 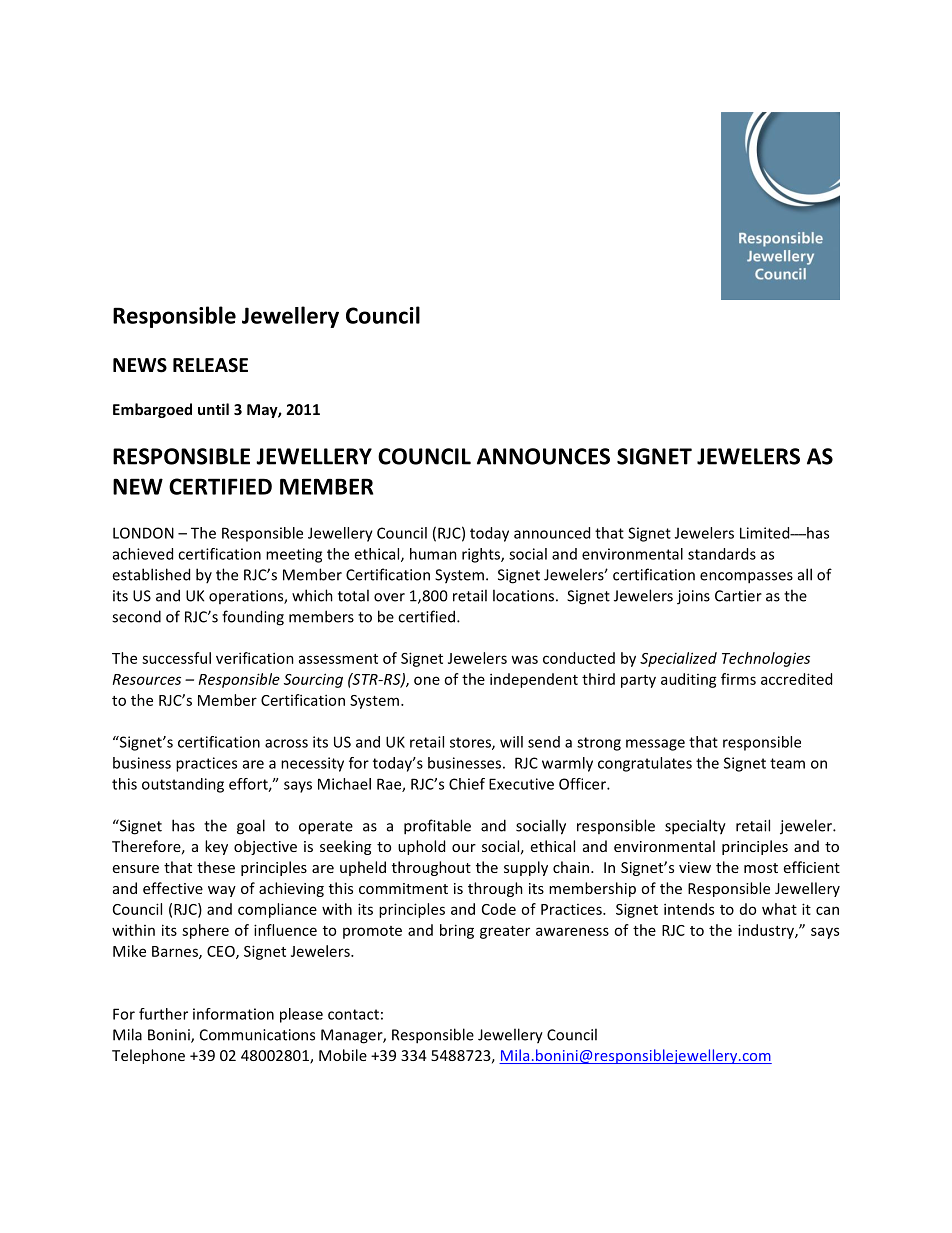 What do you see at coordinates (543, 456) in the document?
I see `ANNOUNCES` at bounding box center [543, 456].
